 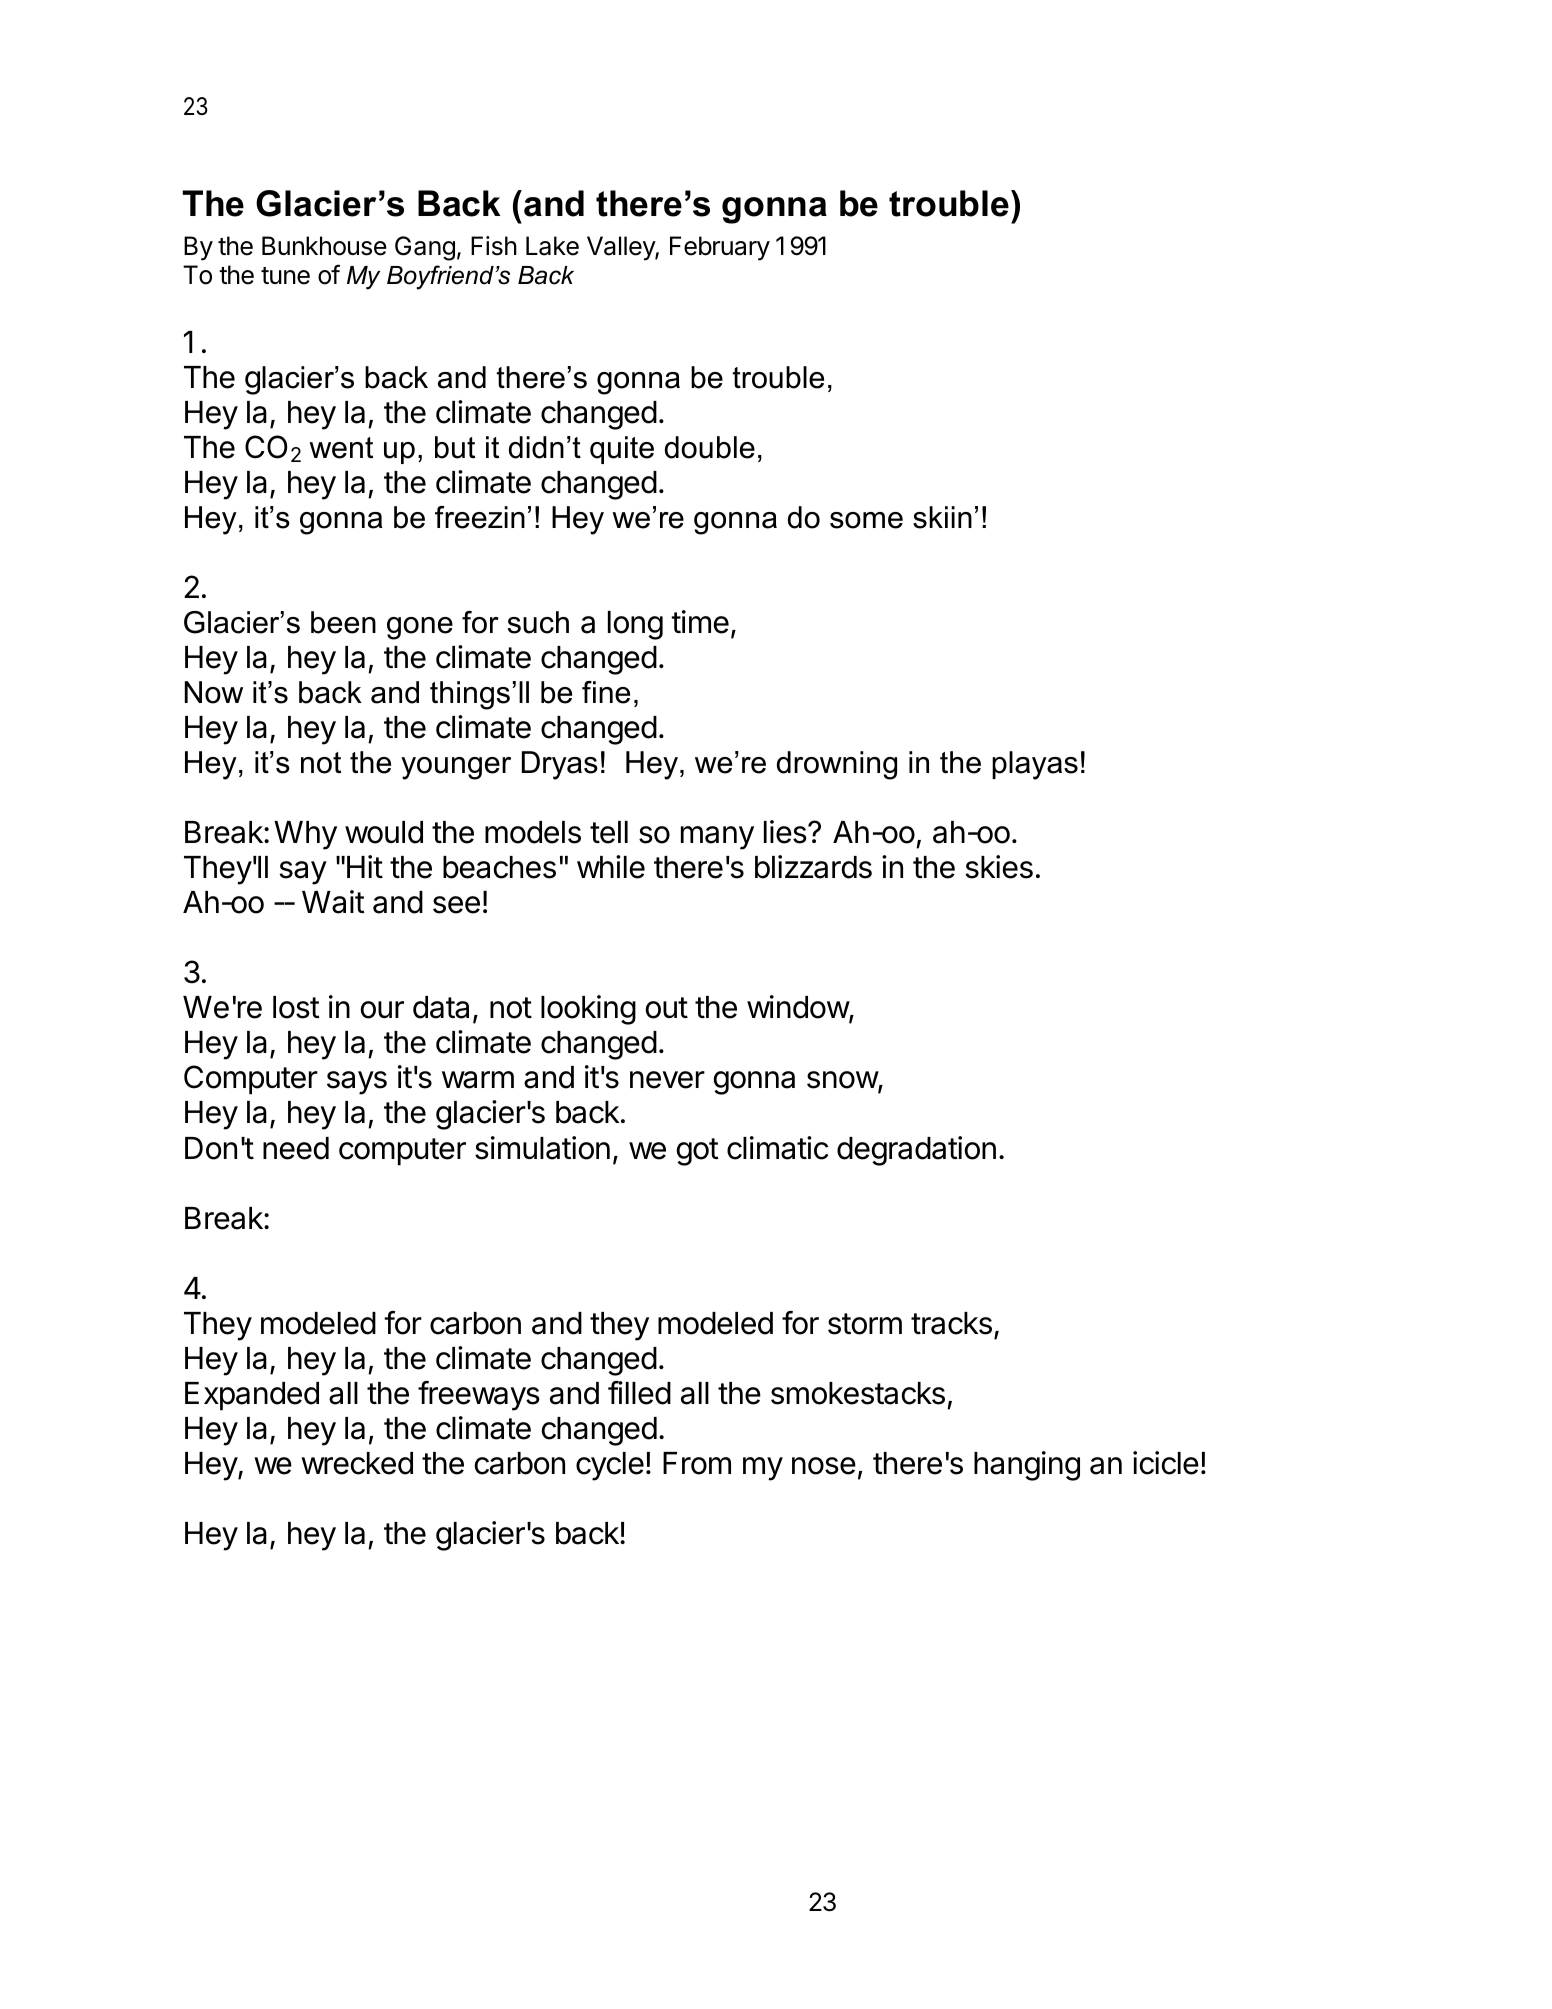 I want to click on February, so click(x=720, y=248).
